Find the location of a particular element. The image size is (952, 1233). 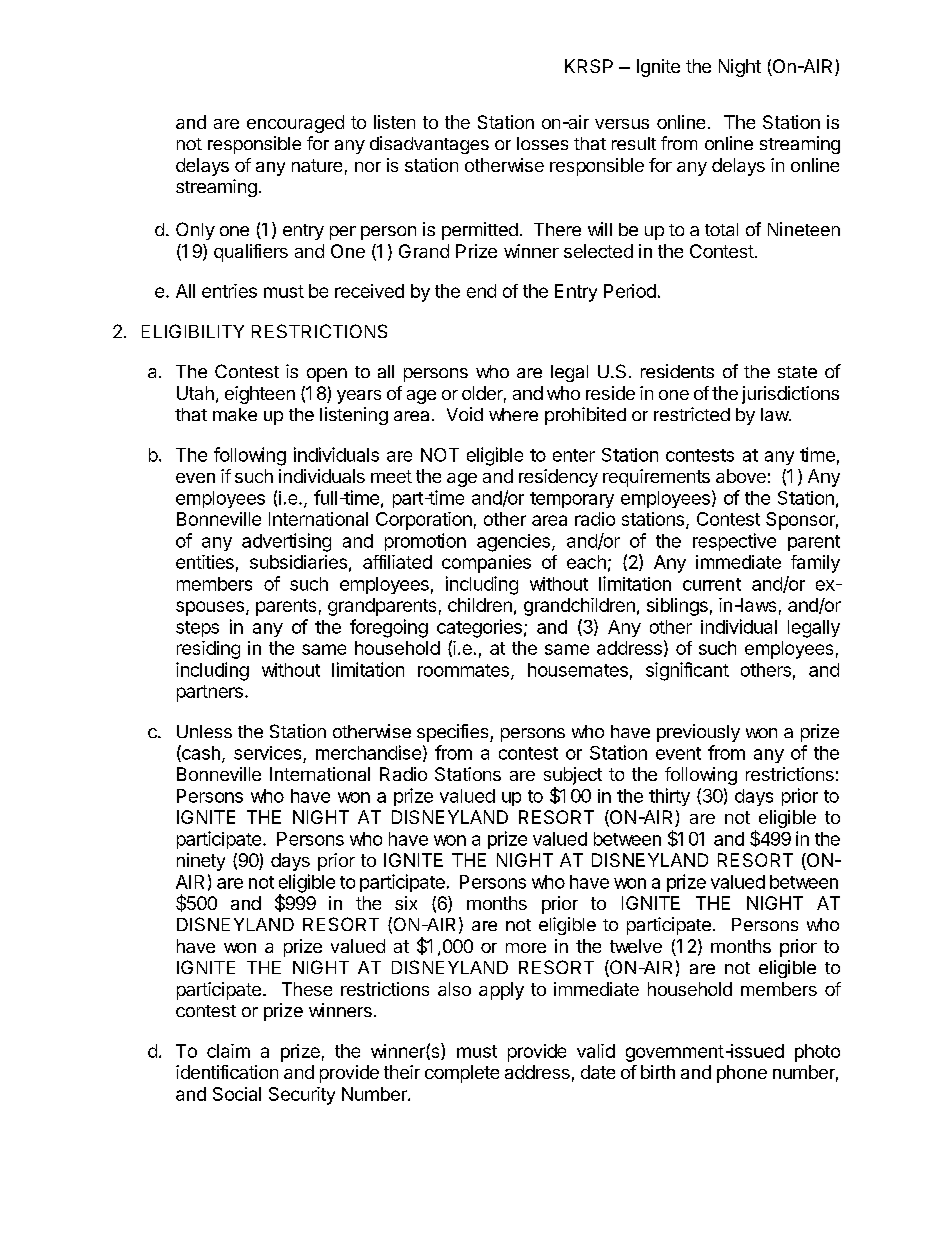

encouraged is located at coordinates (295, 124).
